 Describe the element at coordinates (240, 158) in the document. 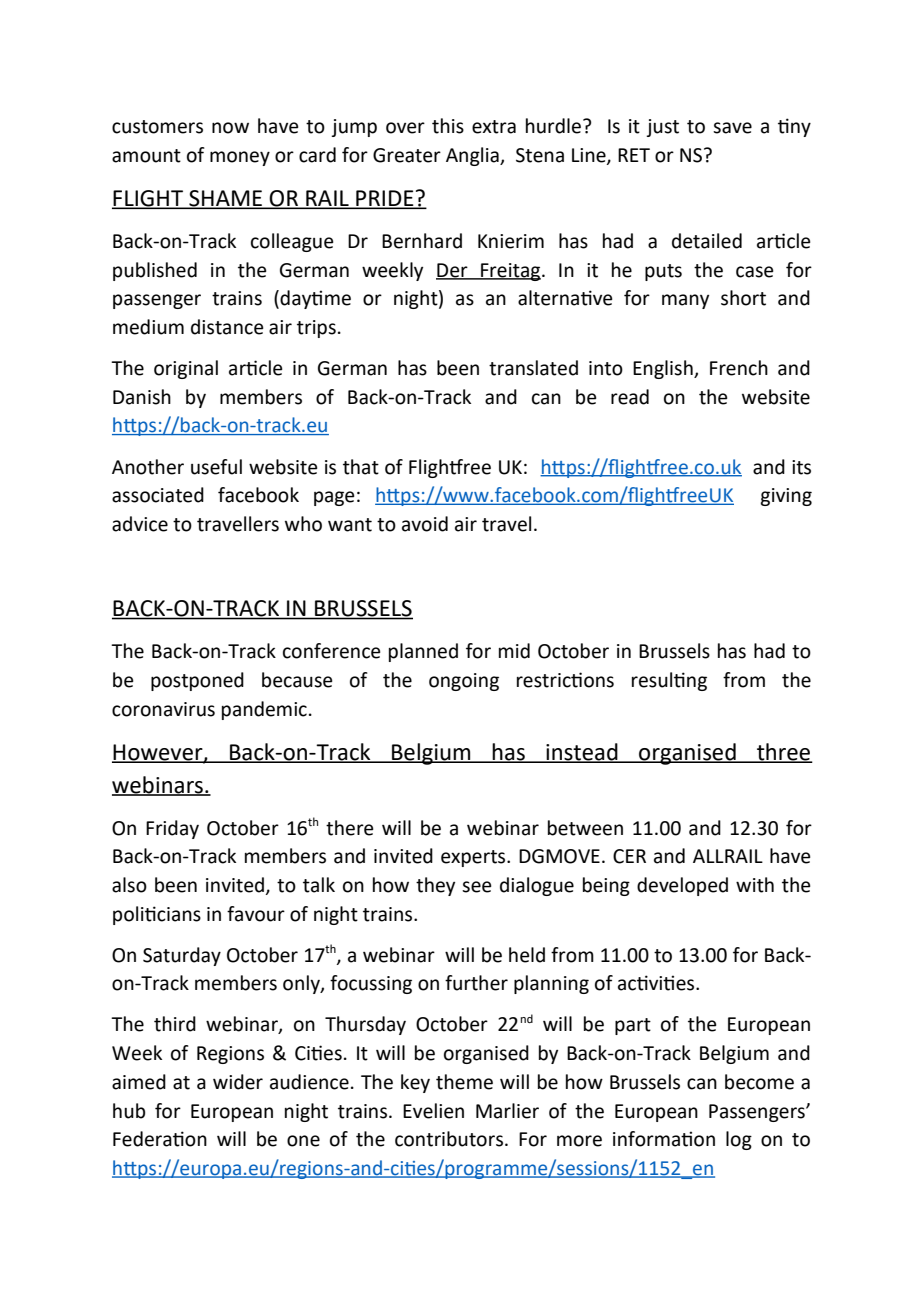

I see `money` at that location.
